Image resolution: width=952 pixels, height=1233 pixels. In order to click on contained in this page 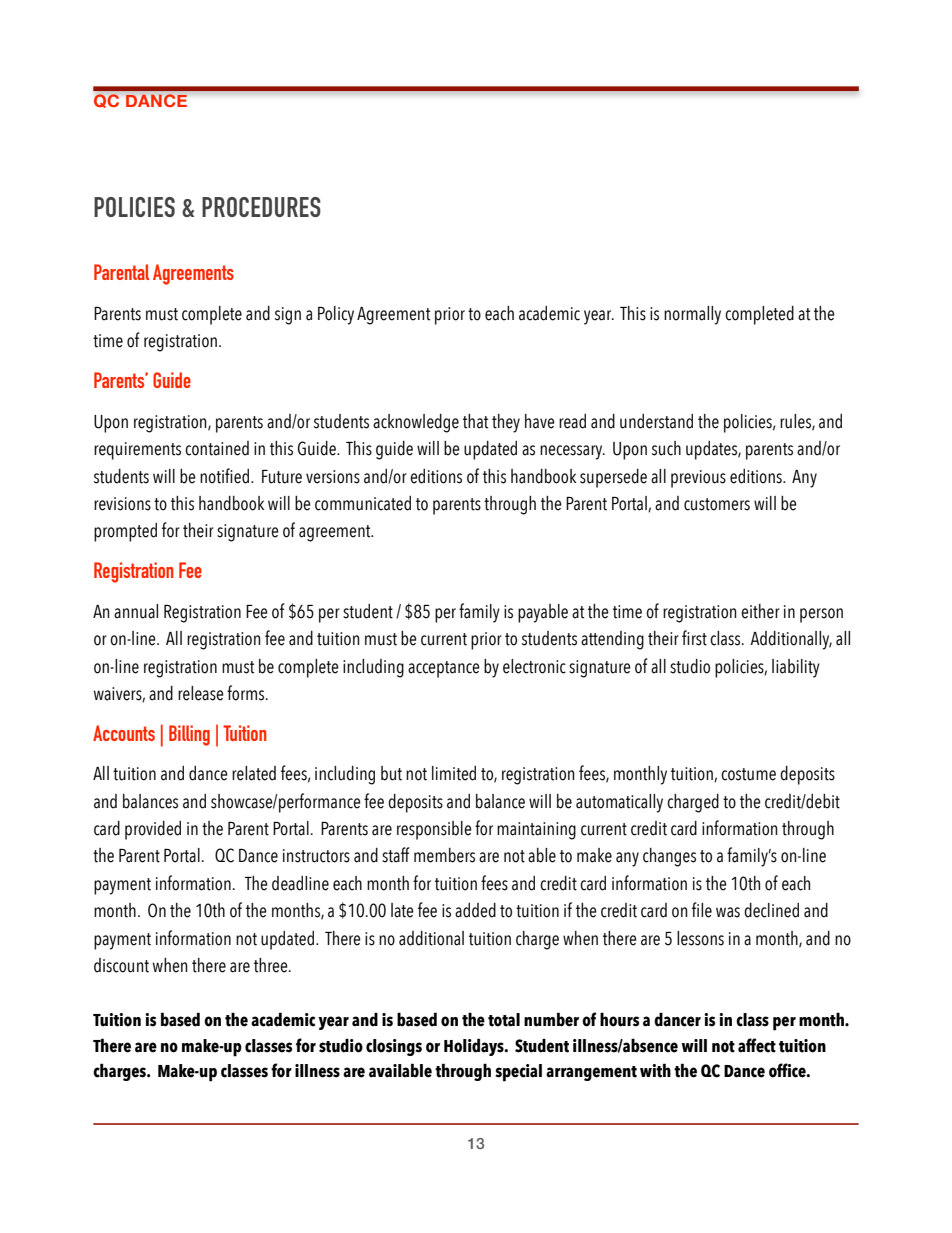, I will do `click(217, 448)`.
